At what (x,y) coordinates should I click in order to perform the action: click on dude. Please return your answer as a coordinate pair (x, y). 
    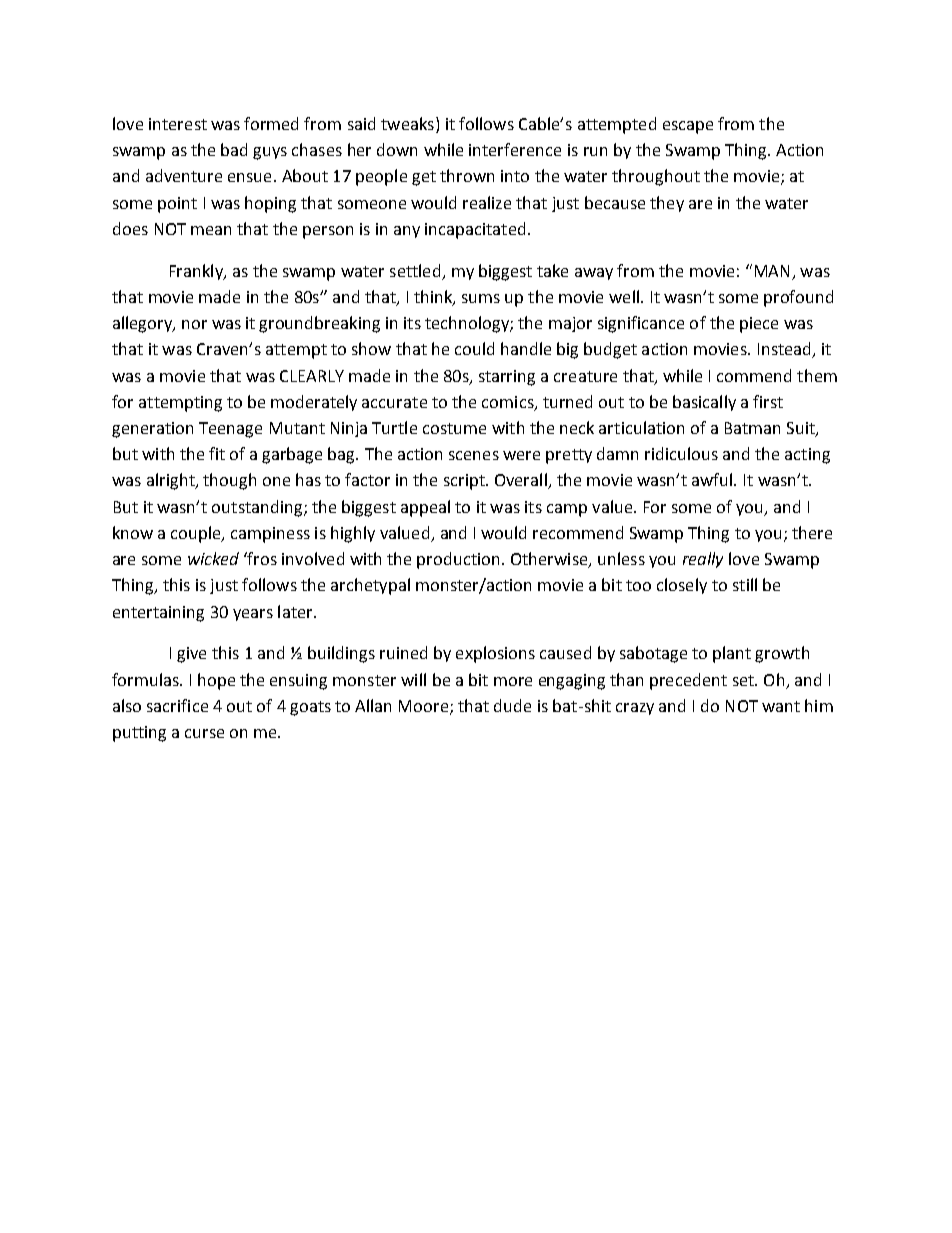
    Looking at the image, I should click on (512, 705).
